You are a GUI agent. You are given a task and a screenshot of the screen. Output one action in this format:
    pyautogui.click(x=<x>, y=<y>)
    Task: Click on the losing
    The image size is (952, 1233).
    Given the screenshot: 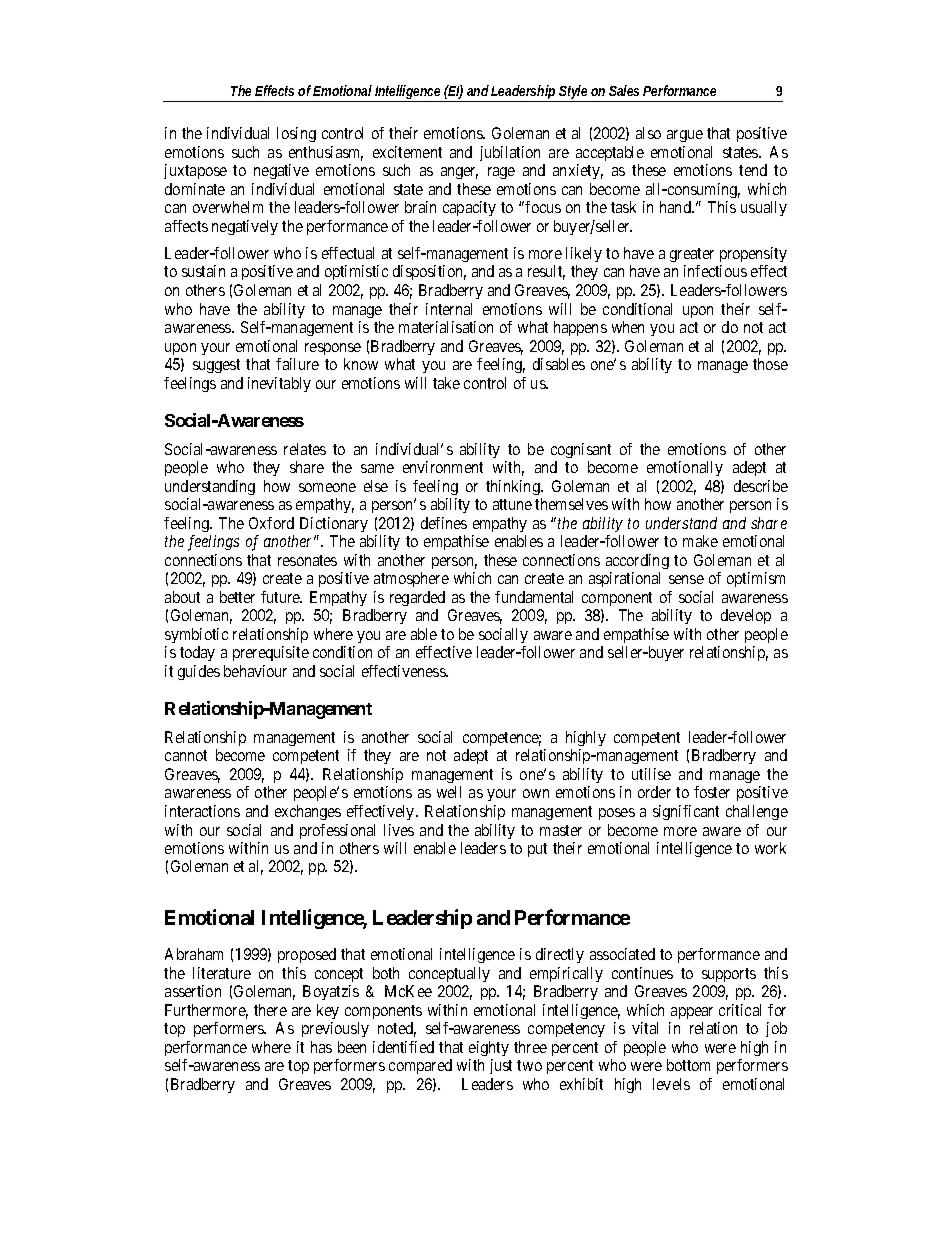 What is the action you would take?
    pyautogui.click(x=296, y=134)
